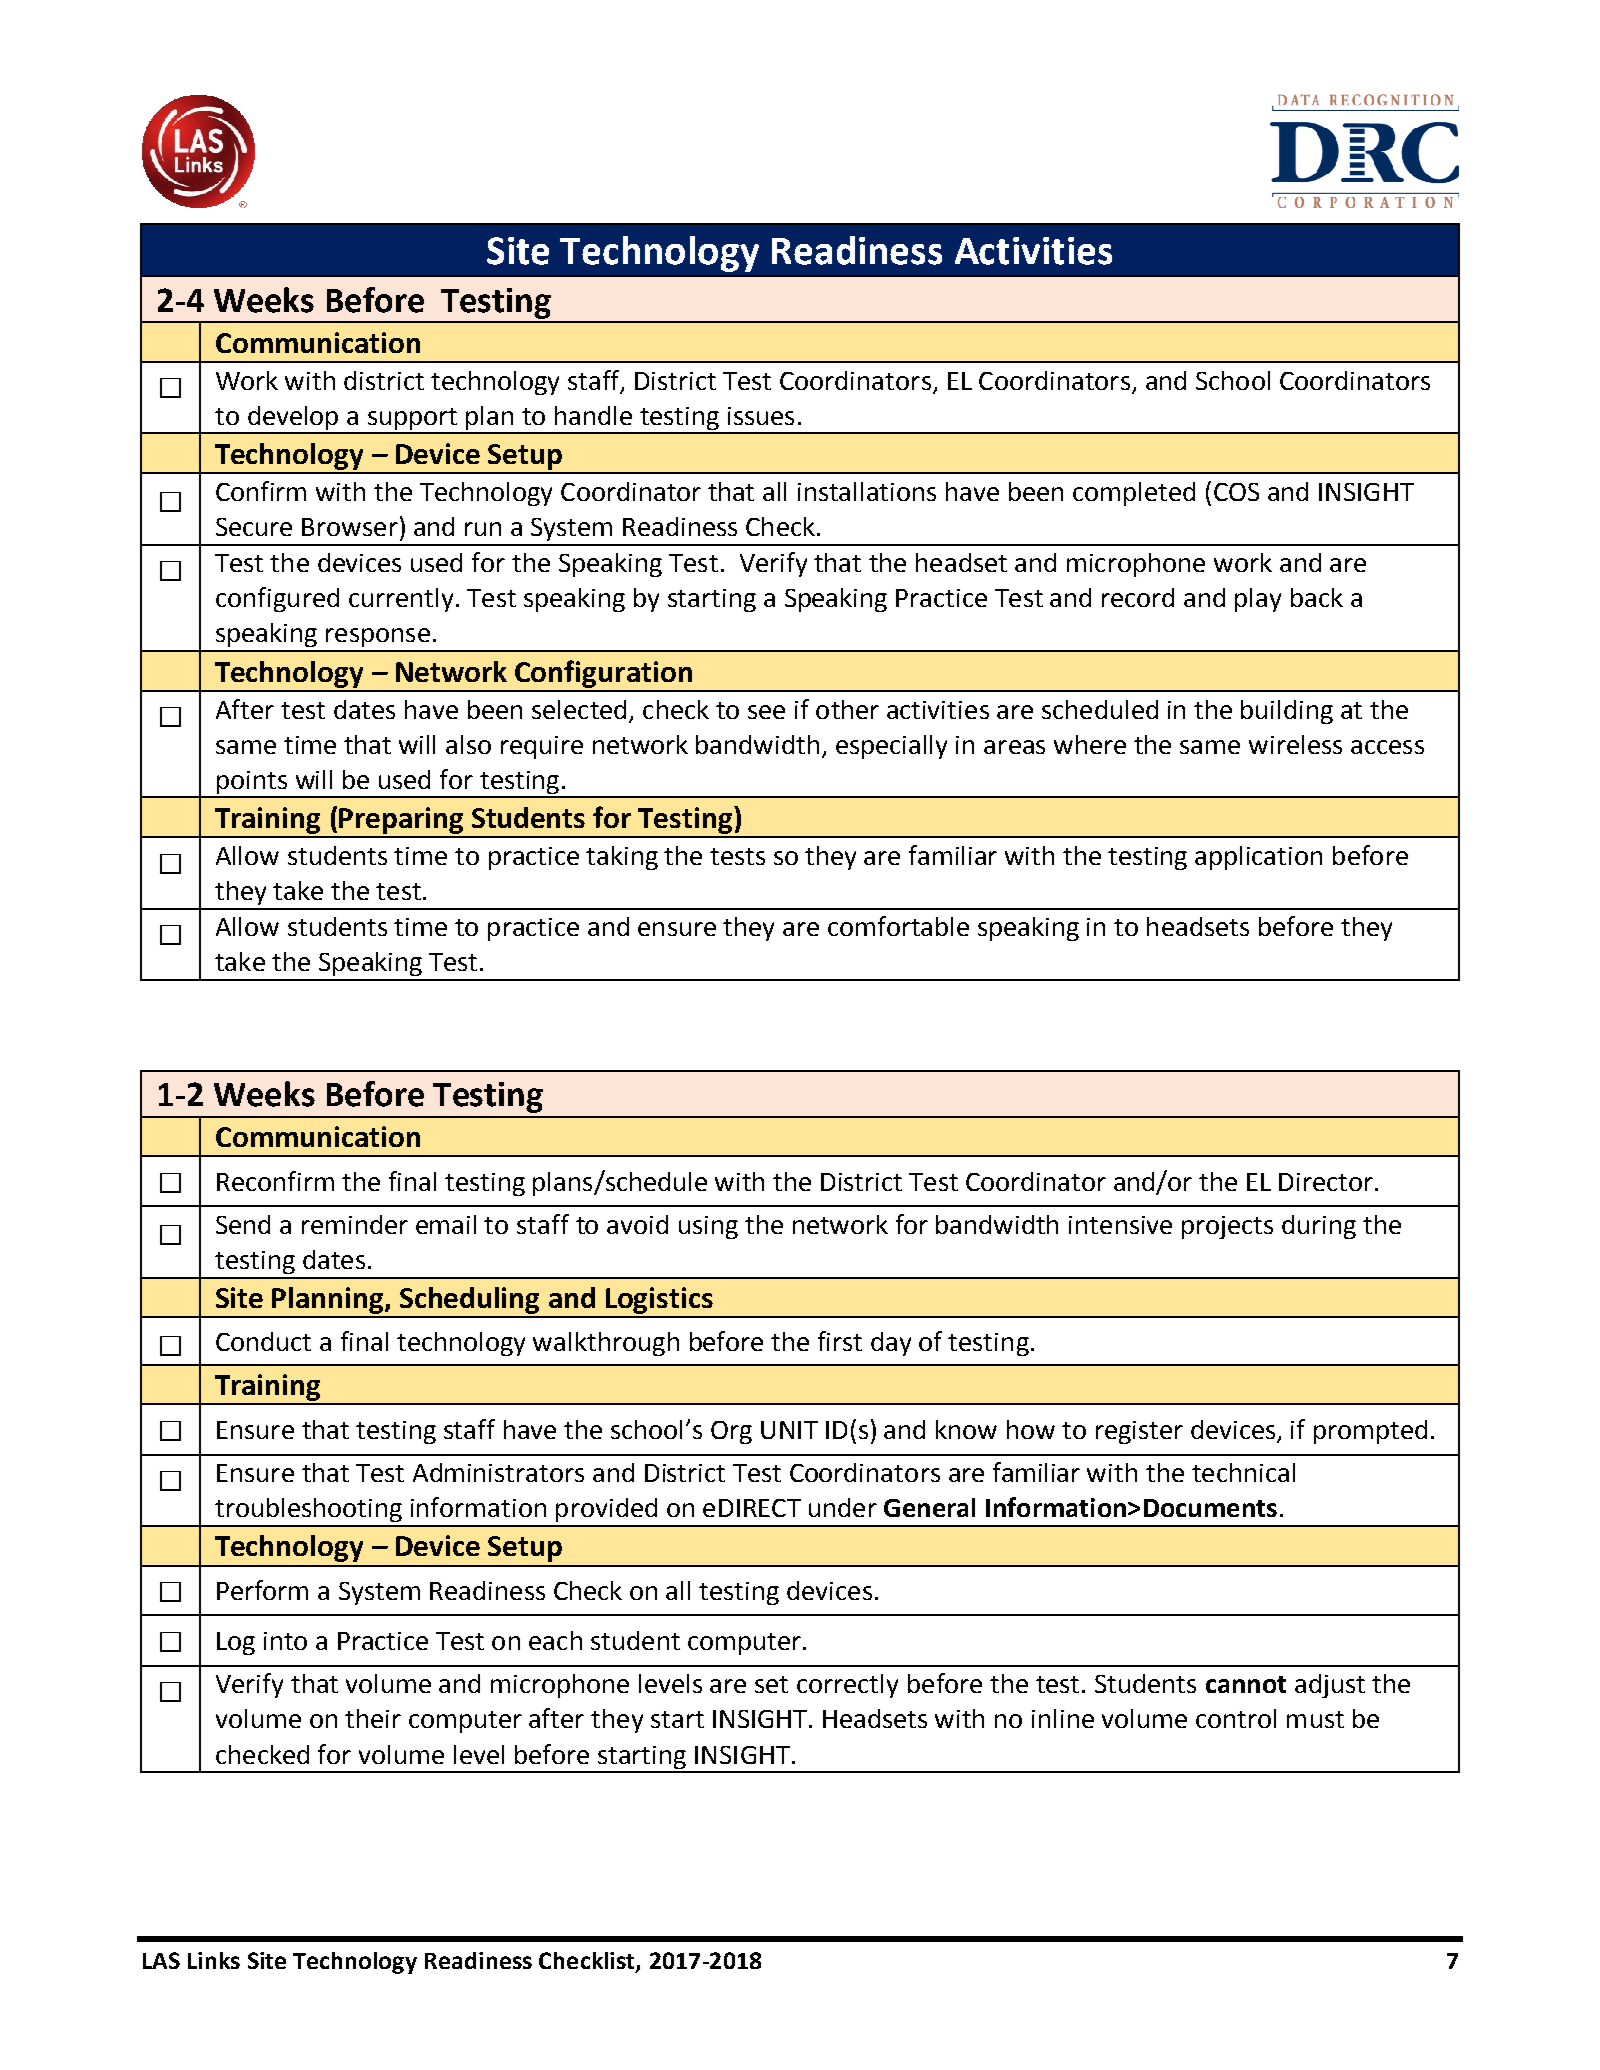 This screenshot has width=1600, height=2070. What do you see at coordinates (355, 1224) in the screenshot?
I see `reminder` at bounding box center [355, 1224].
